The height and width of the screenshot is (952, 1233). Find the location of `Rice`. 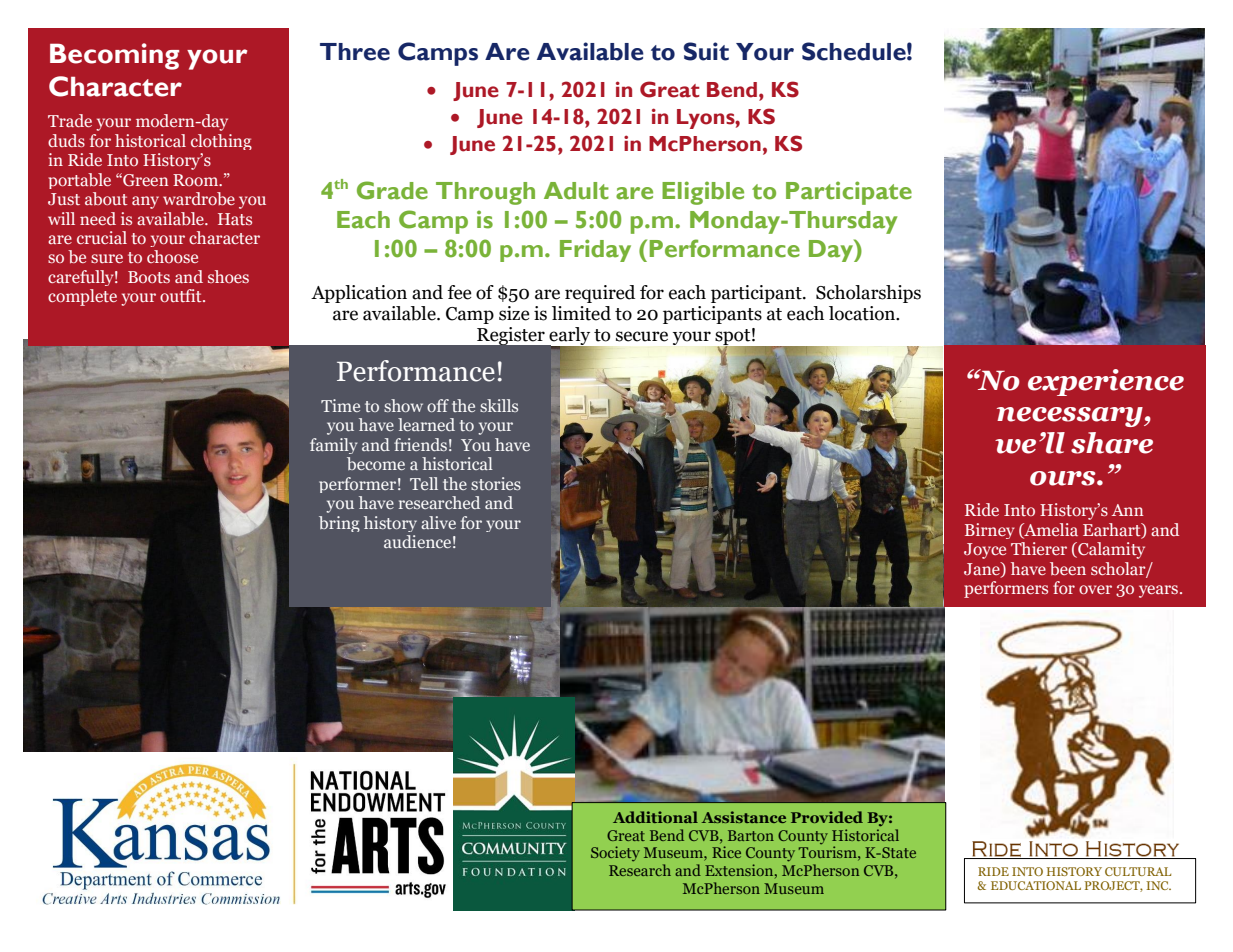

Rice is located at coordinates (726, 852).
